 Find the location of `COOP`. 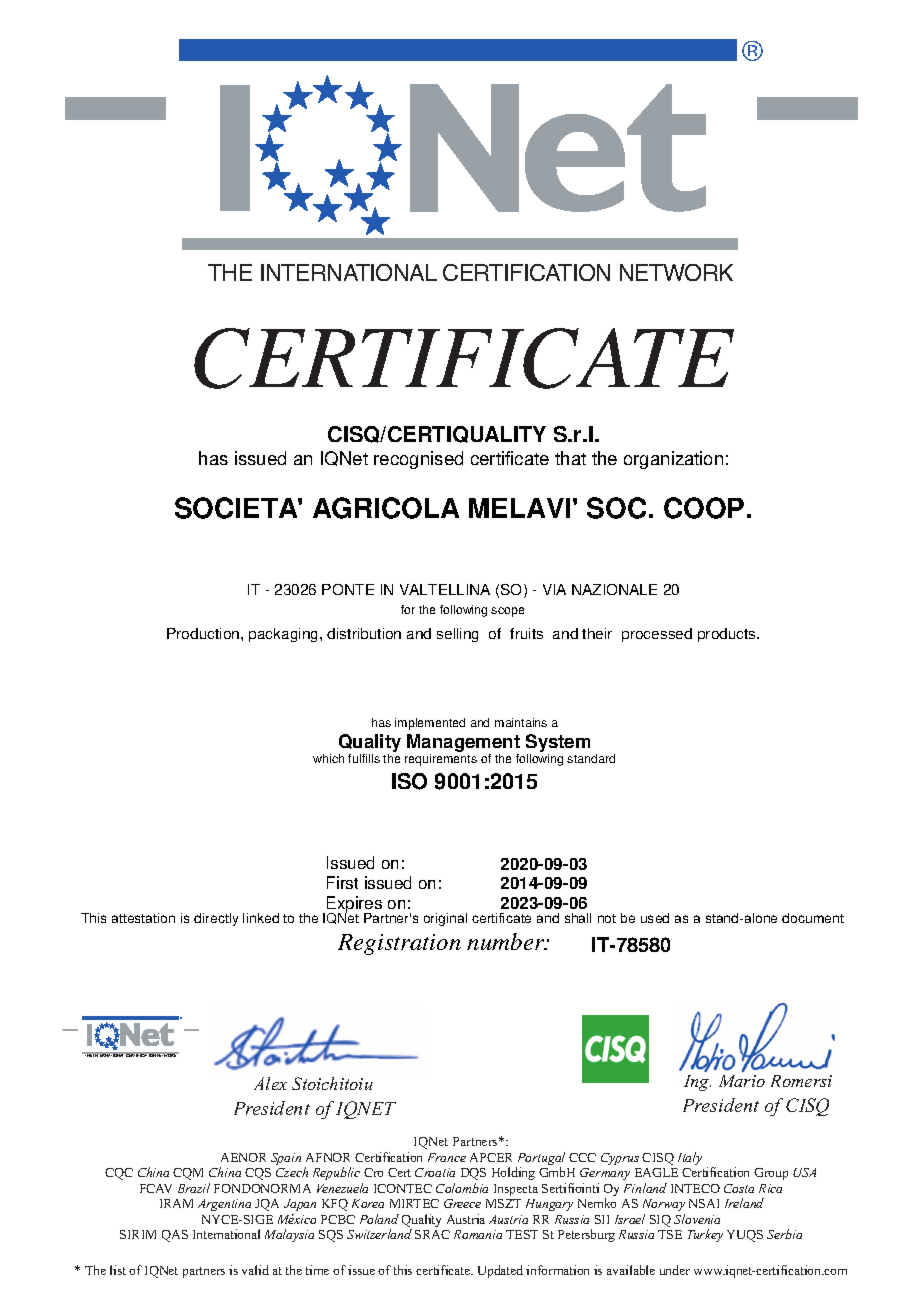

COOP is located at coordinates (704, 508).
